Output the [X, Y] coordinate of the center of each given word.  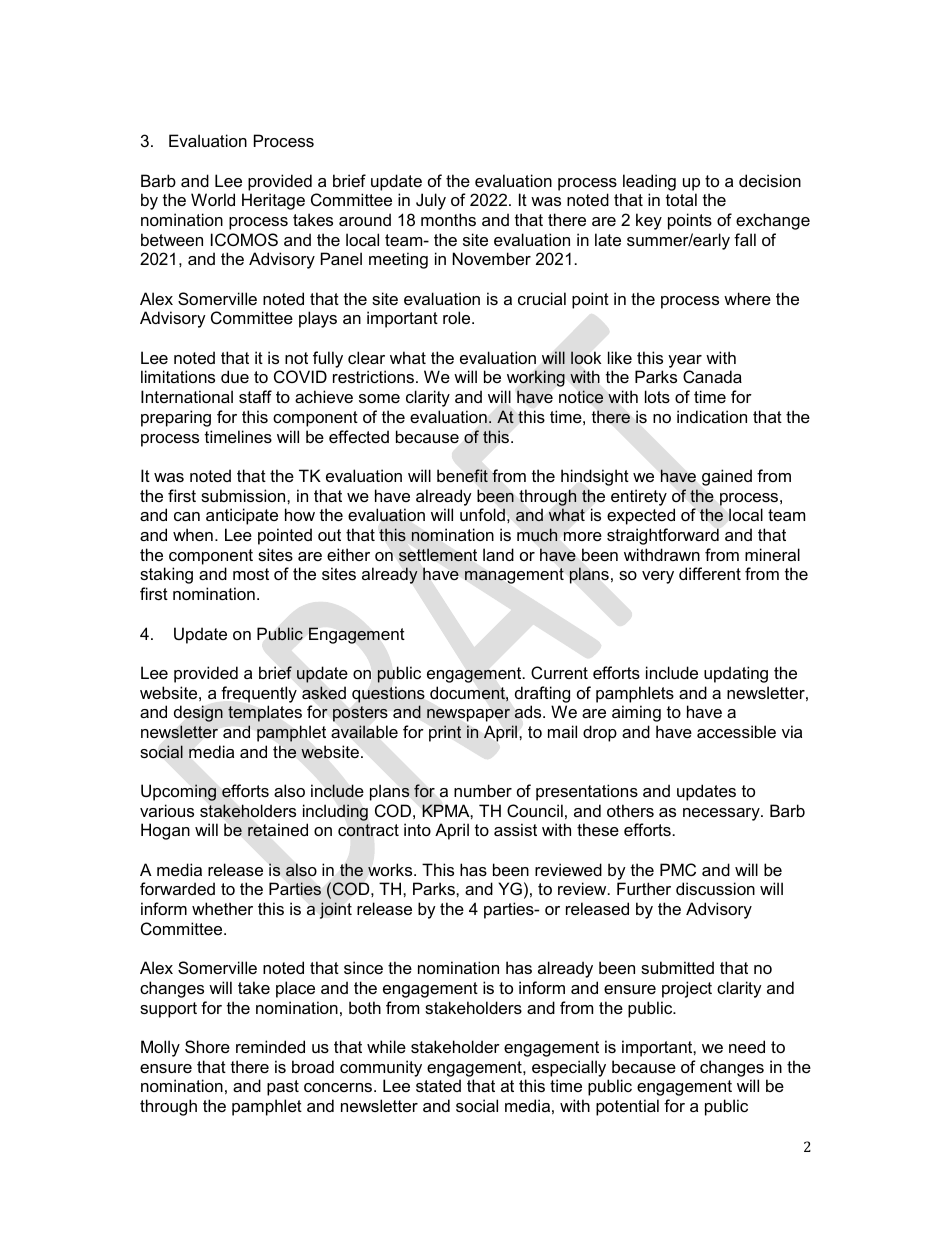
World [213, 199]
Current [559, 672]
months [448, 219]
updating [736, 674]
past [283, 1088]
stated [438, 1085]
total [681, 199]
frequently [259, 694]
